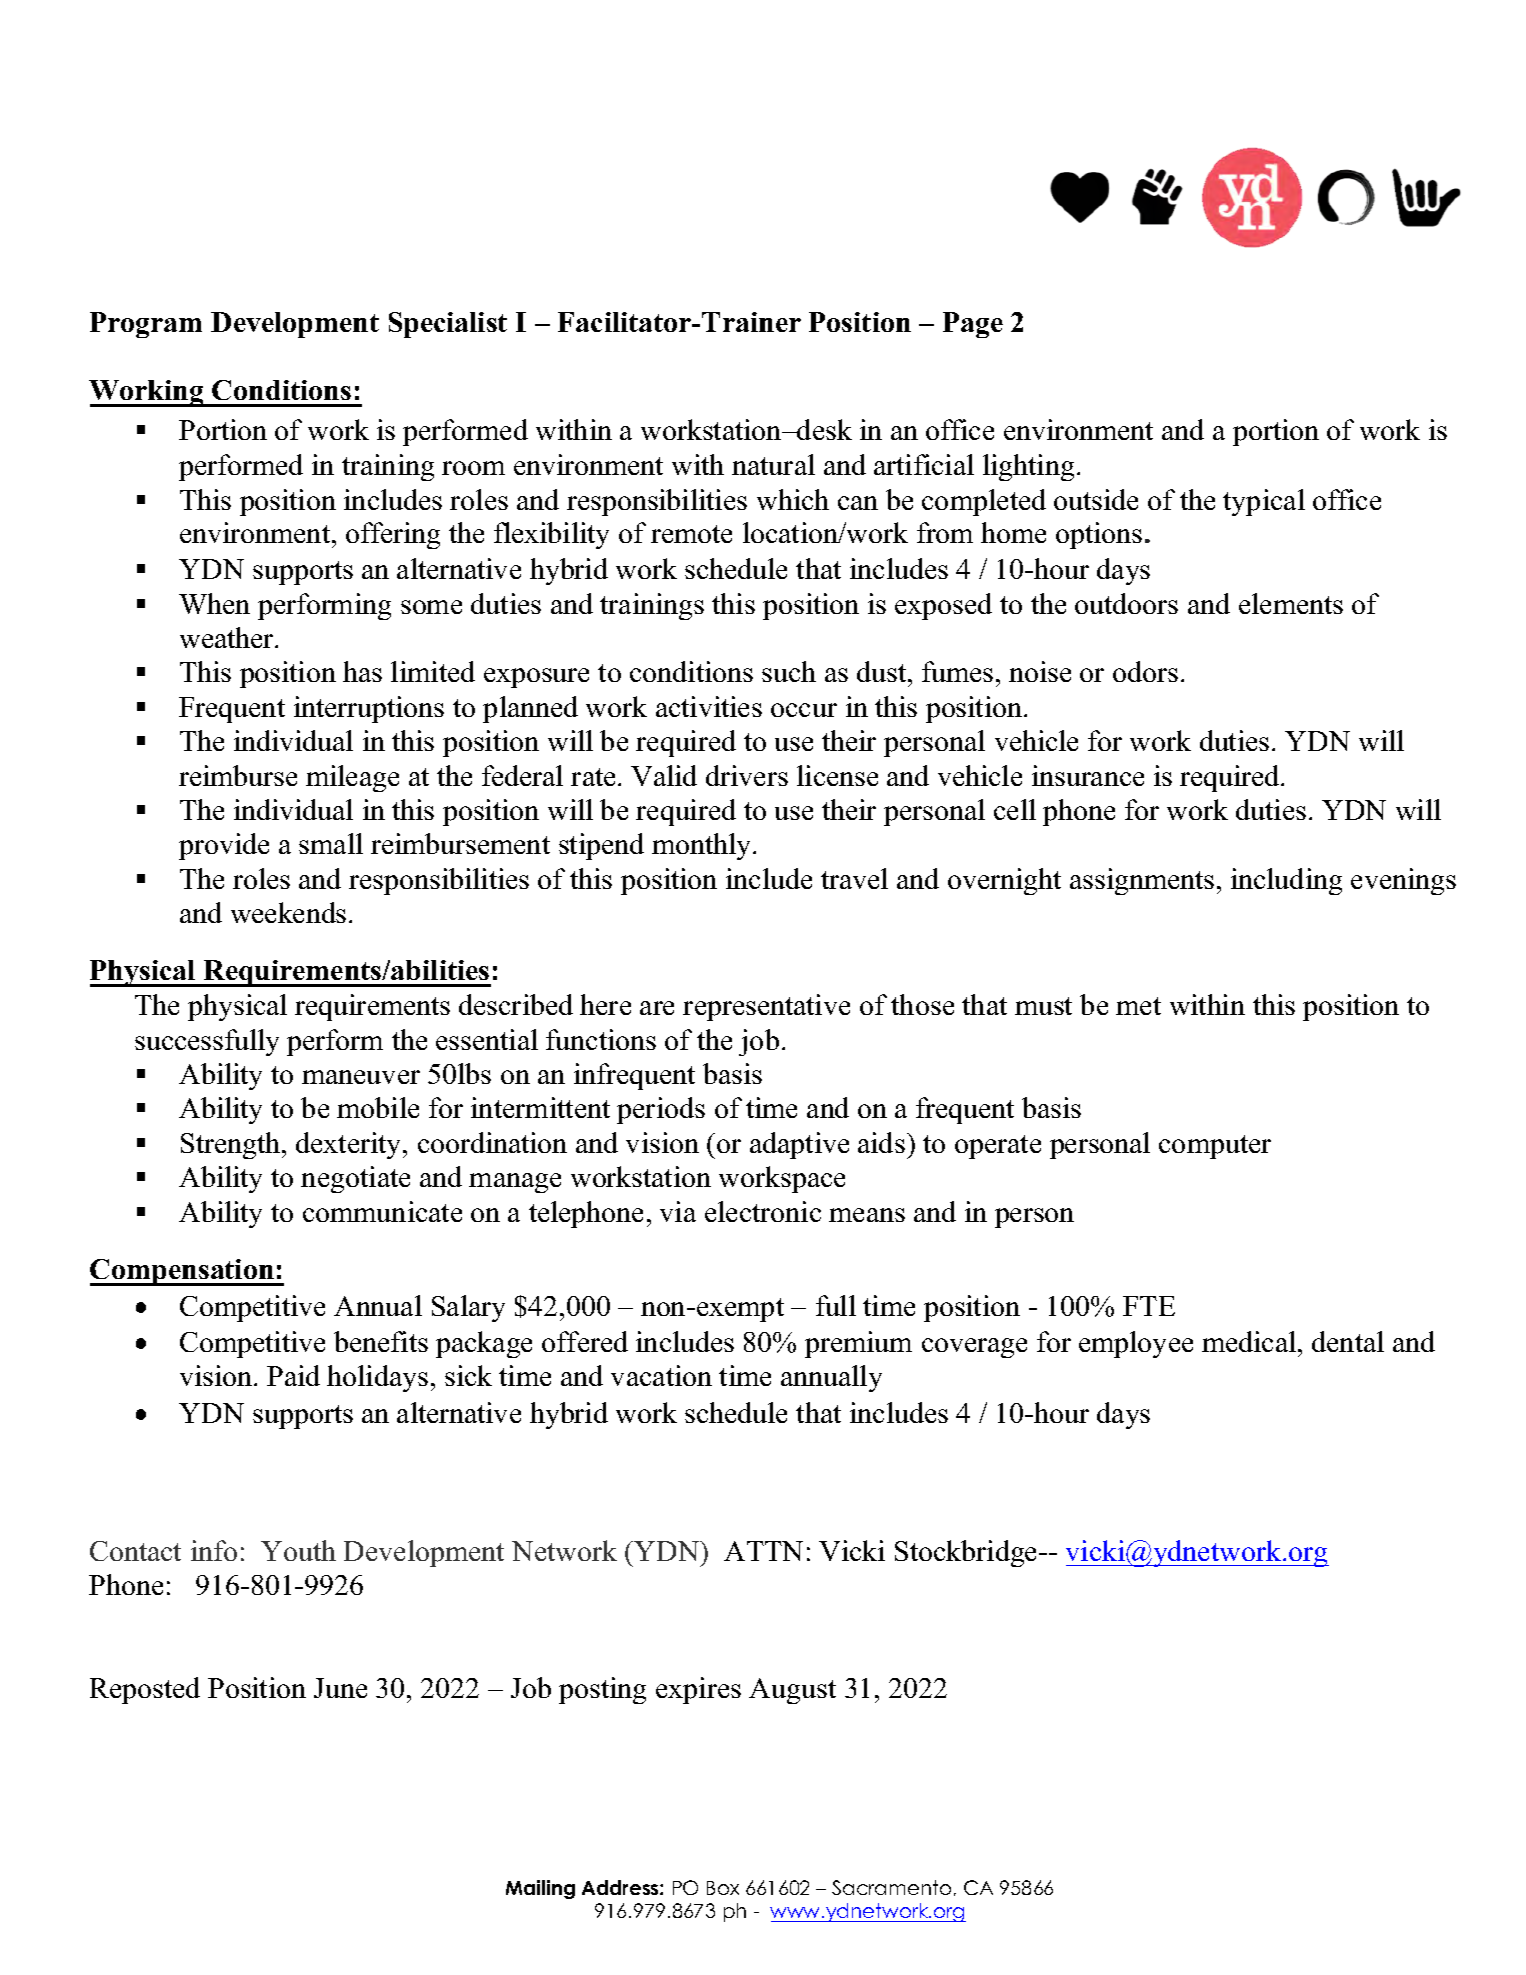  I want to click on June, so click(340, 1688).
